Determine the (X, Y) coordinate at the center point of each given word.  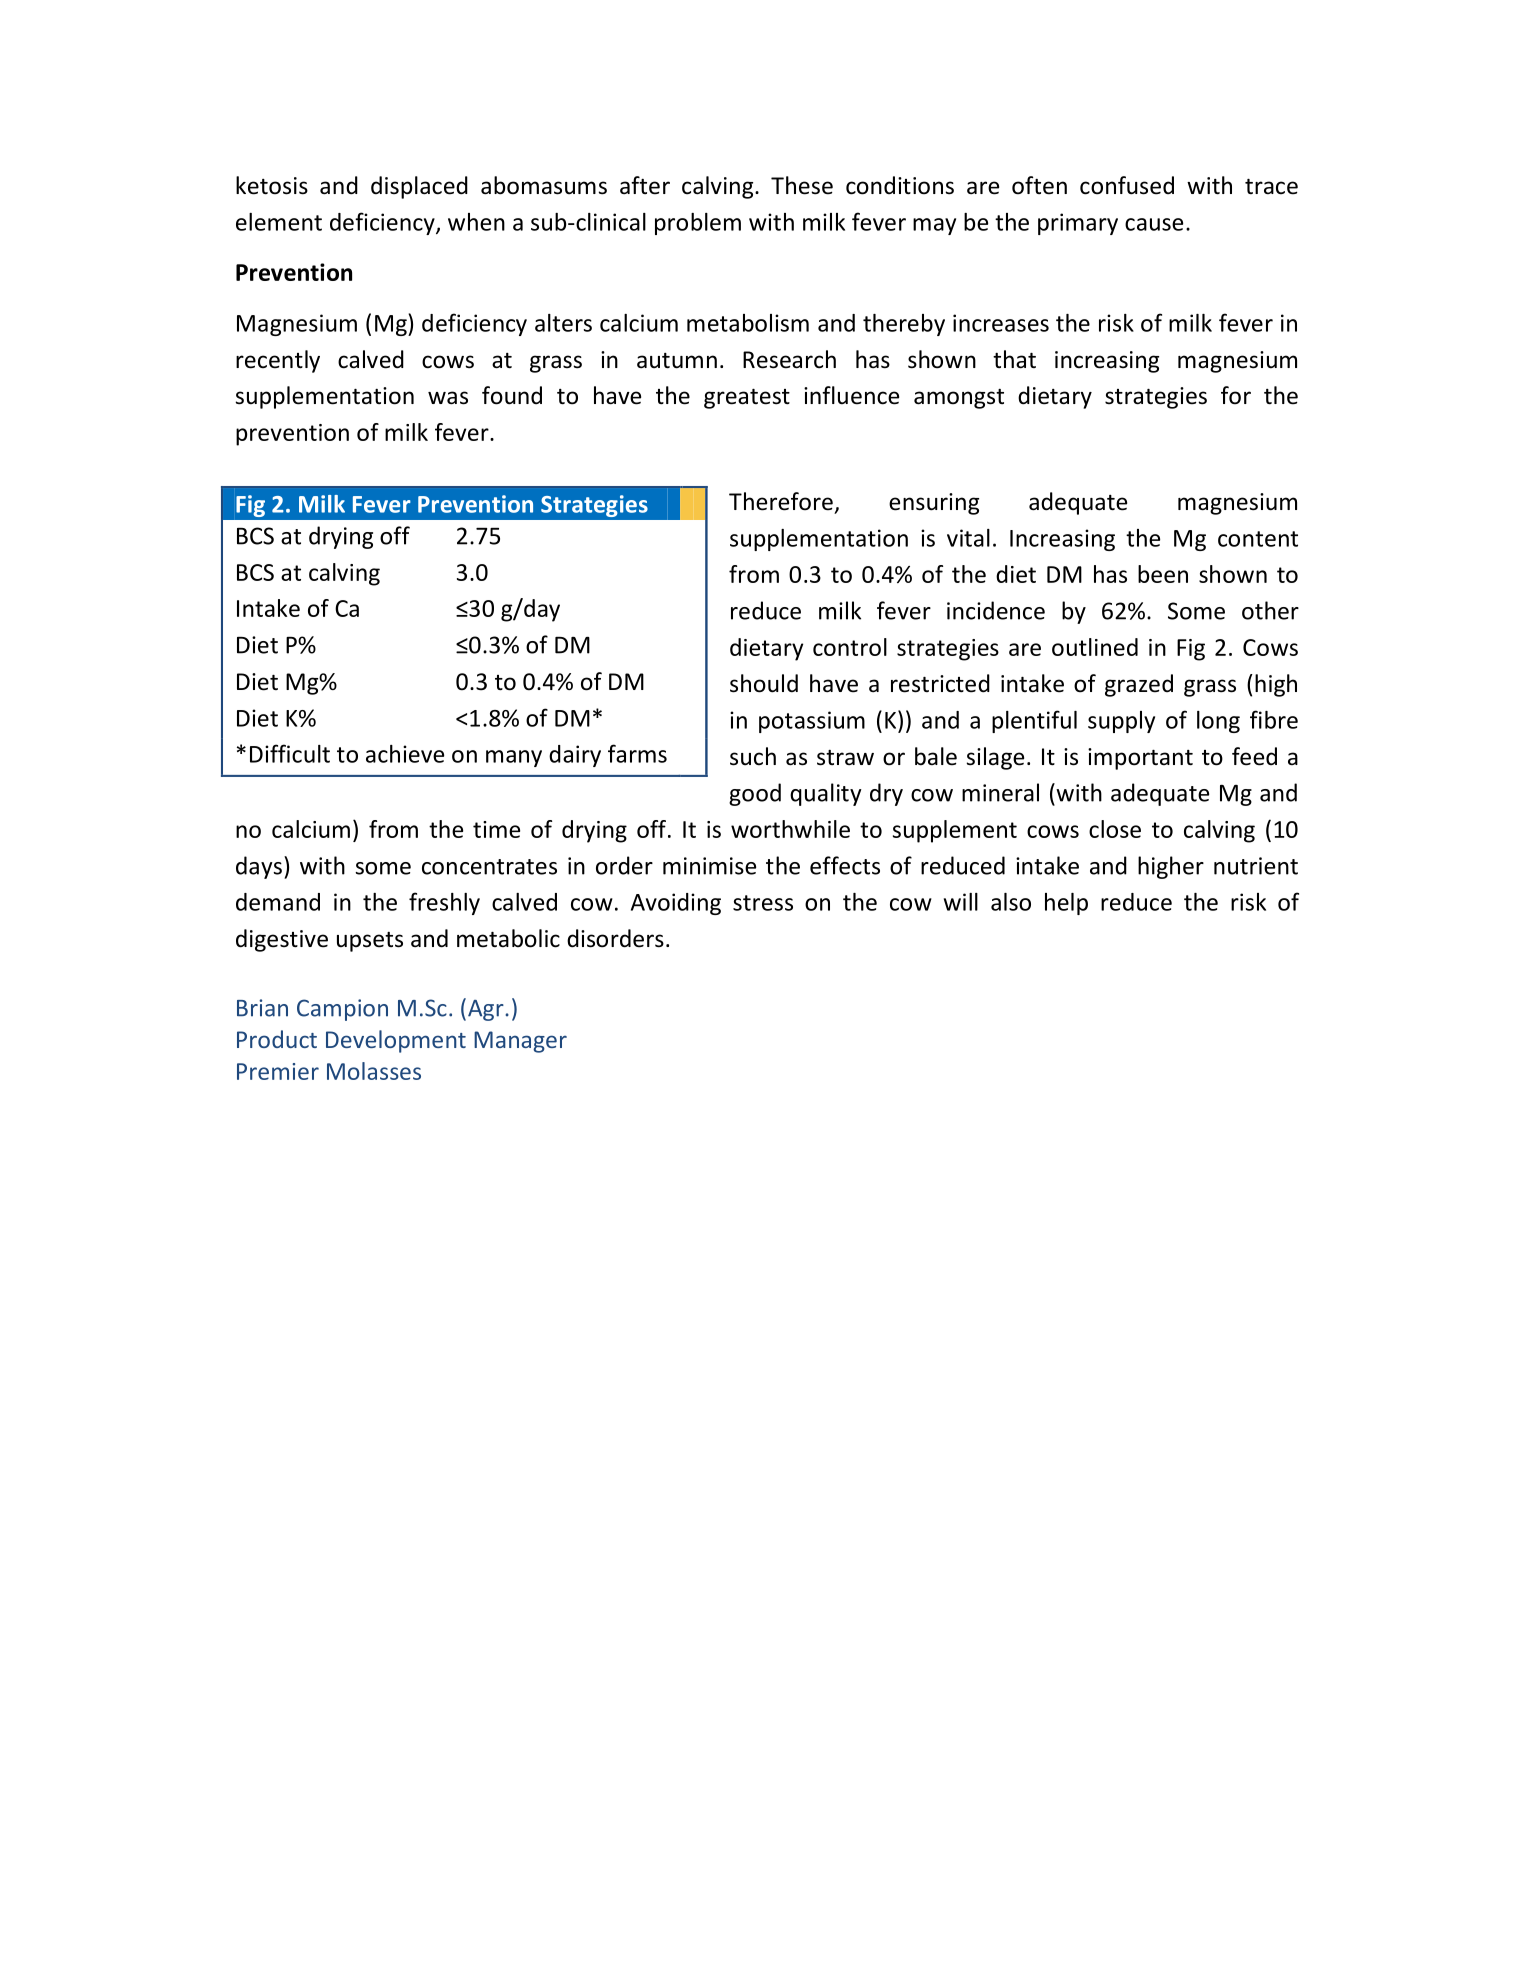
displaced (419, 187)
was (448, 398)
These (802, 185)
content (1258, 539)
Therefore (781, 501)
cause (1154, 224)
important (1140, 759)
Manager (520, 1042)
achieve (405, 754)
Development (396, 1041)
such (753, 756)
